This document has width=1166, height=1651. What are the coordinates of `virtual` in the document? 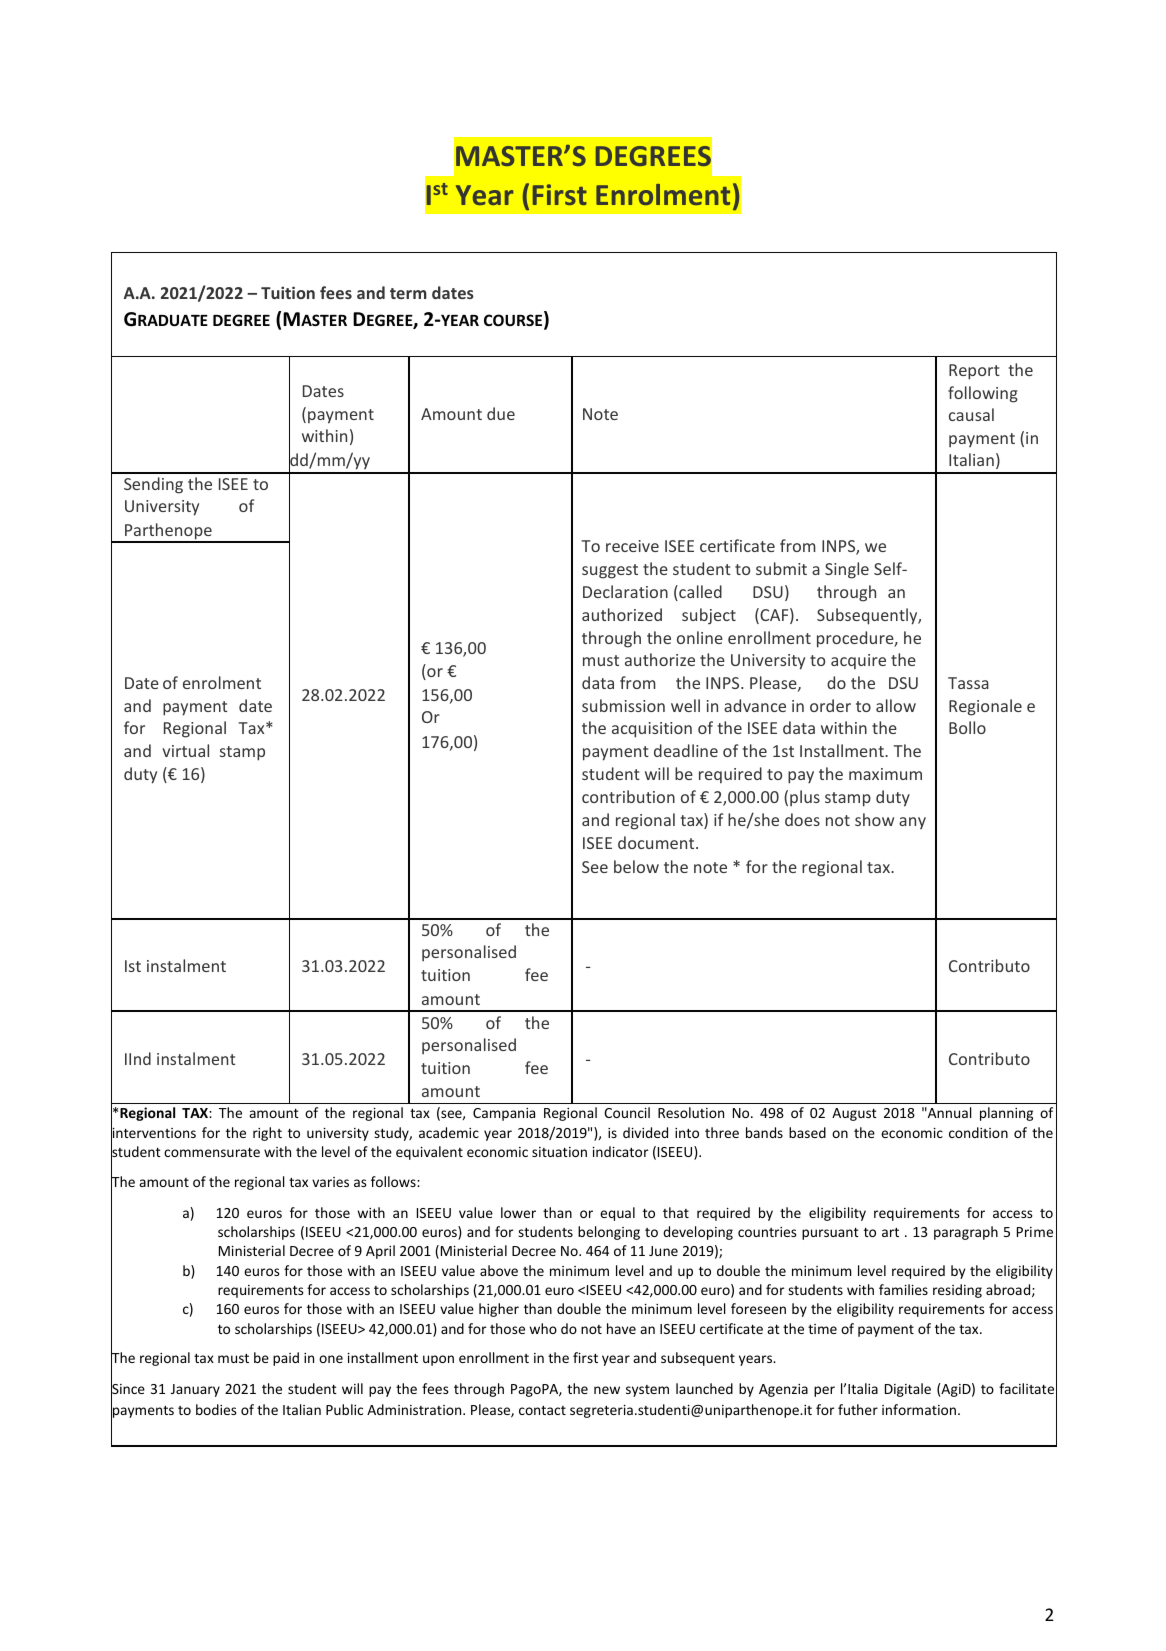 It's located at (185, 750).
